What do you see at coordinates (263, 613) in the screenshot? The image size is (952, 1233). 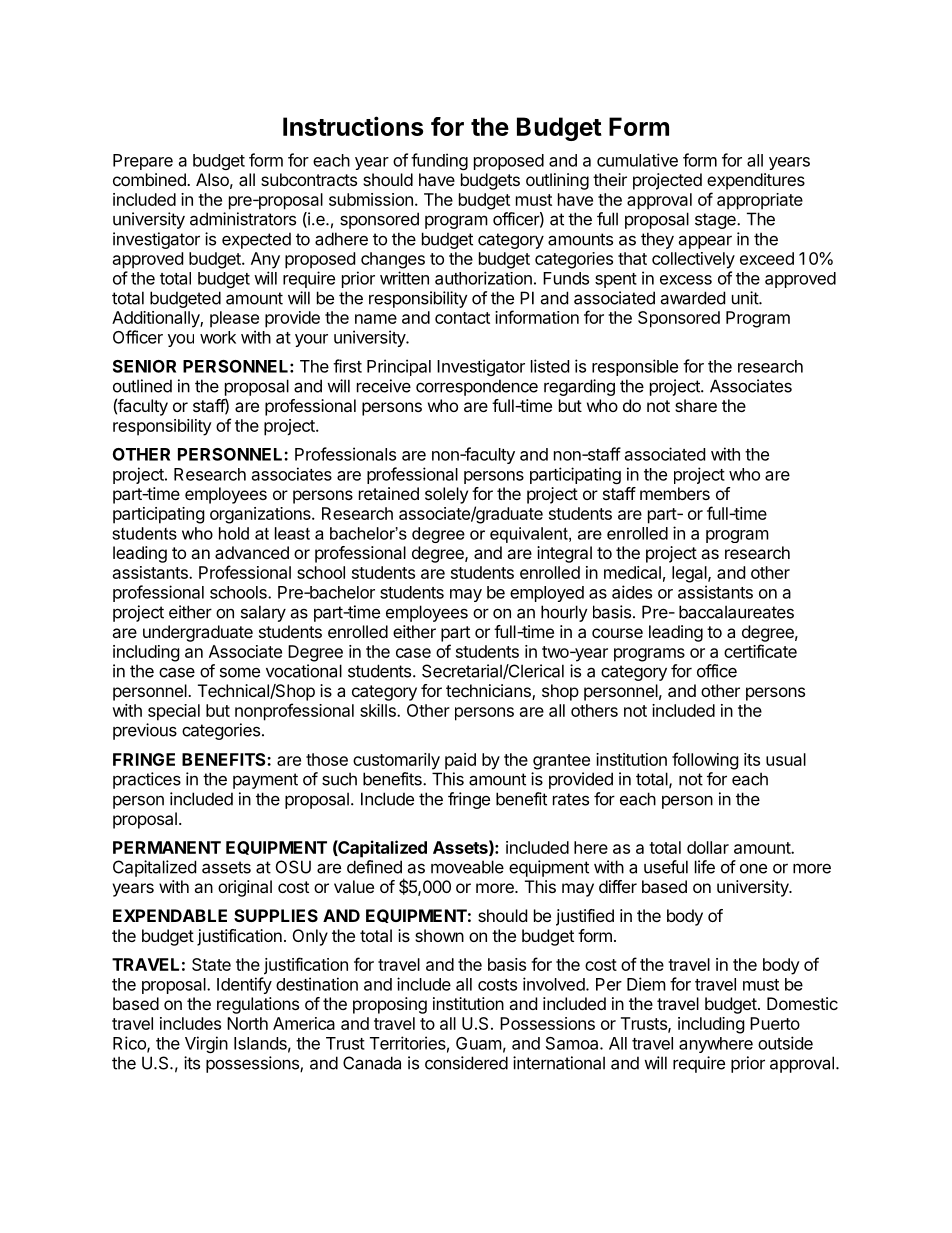 I see `salary` at bounding box center [263, 613].
